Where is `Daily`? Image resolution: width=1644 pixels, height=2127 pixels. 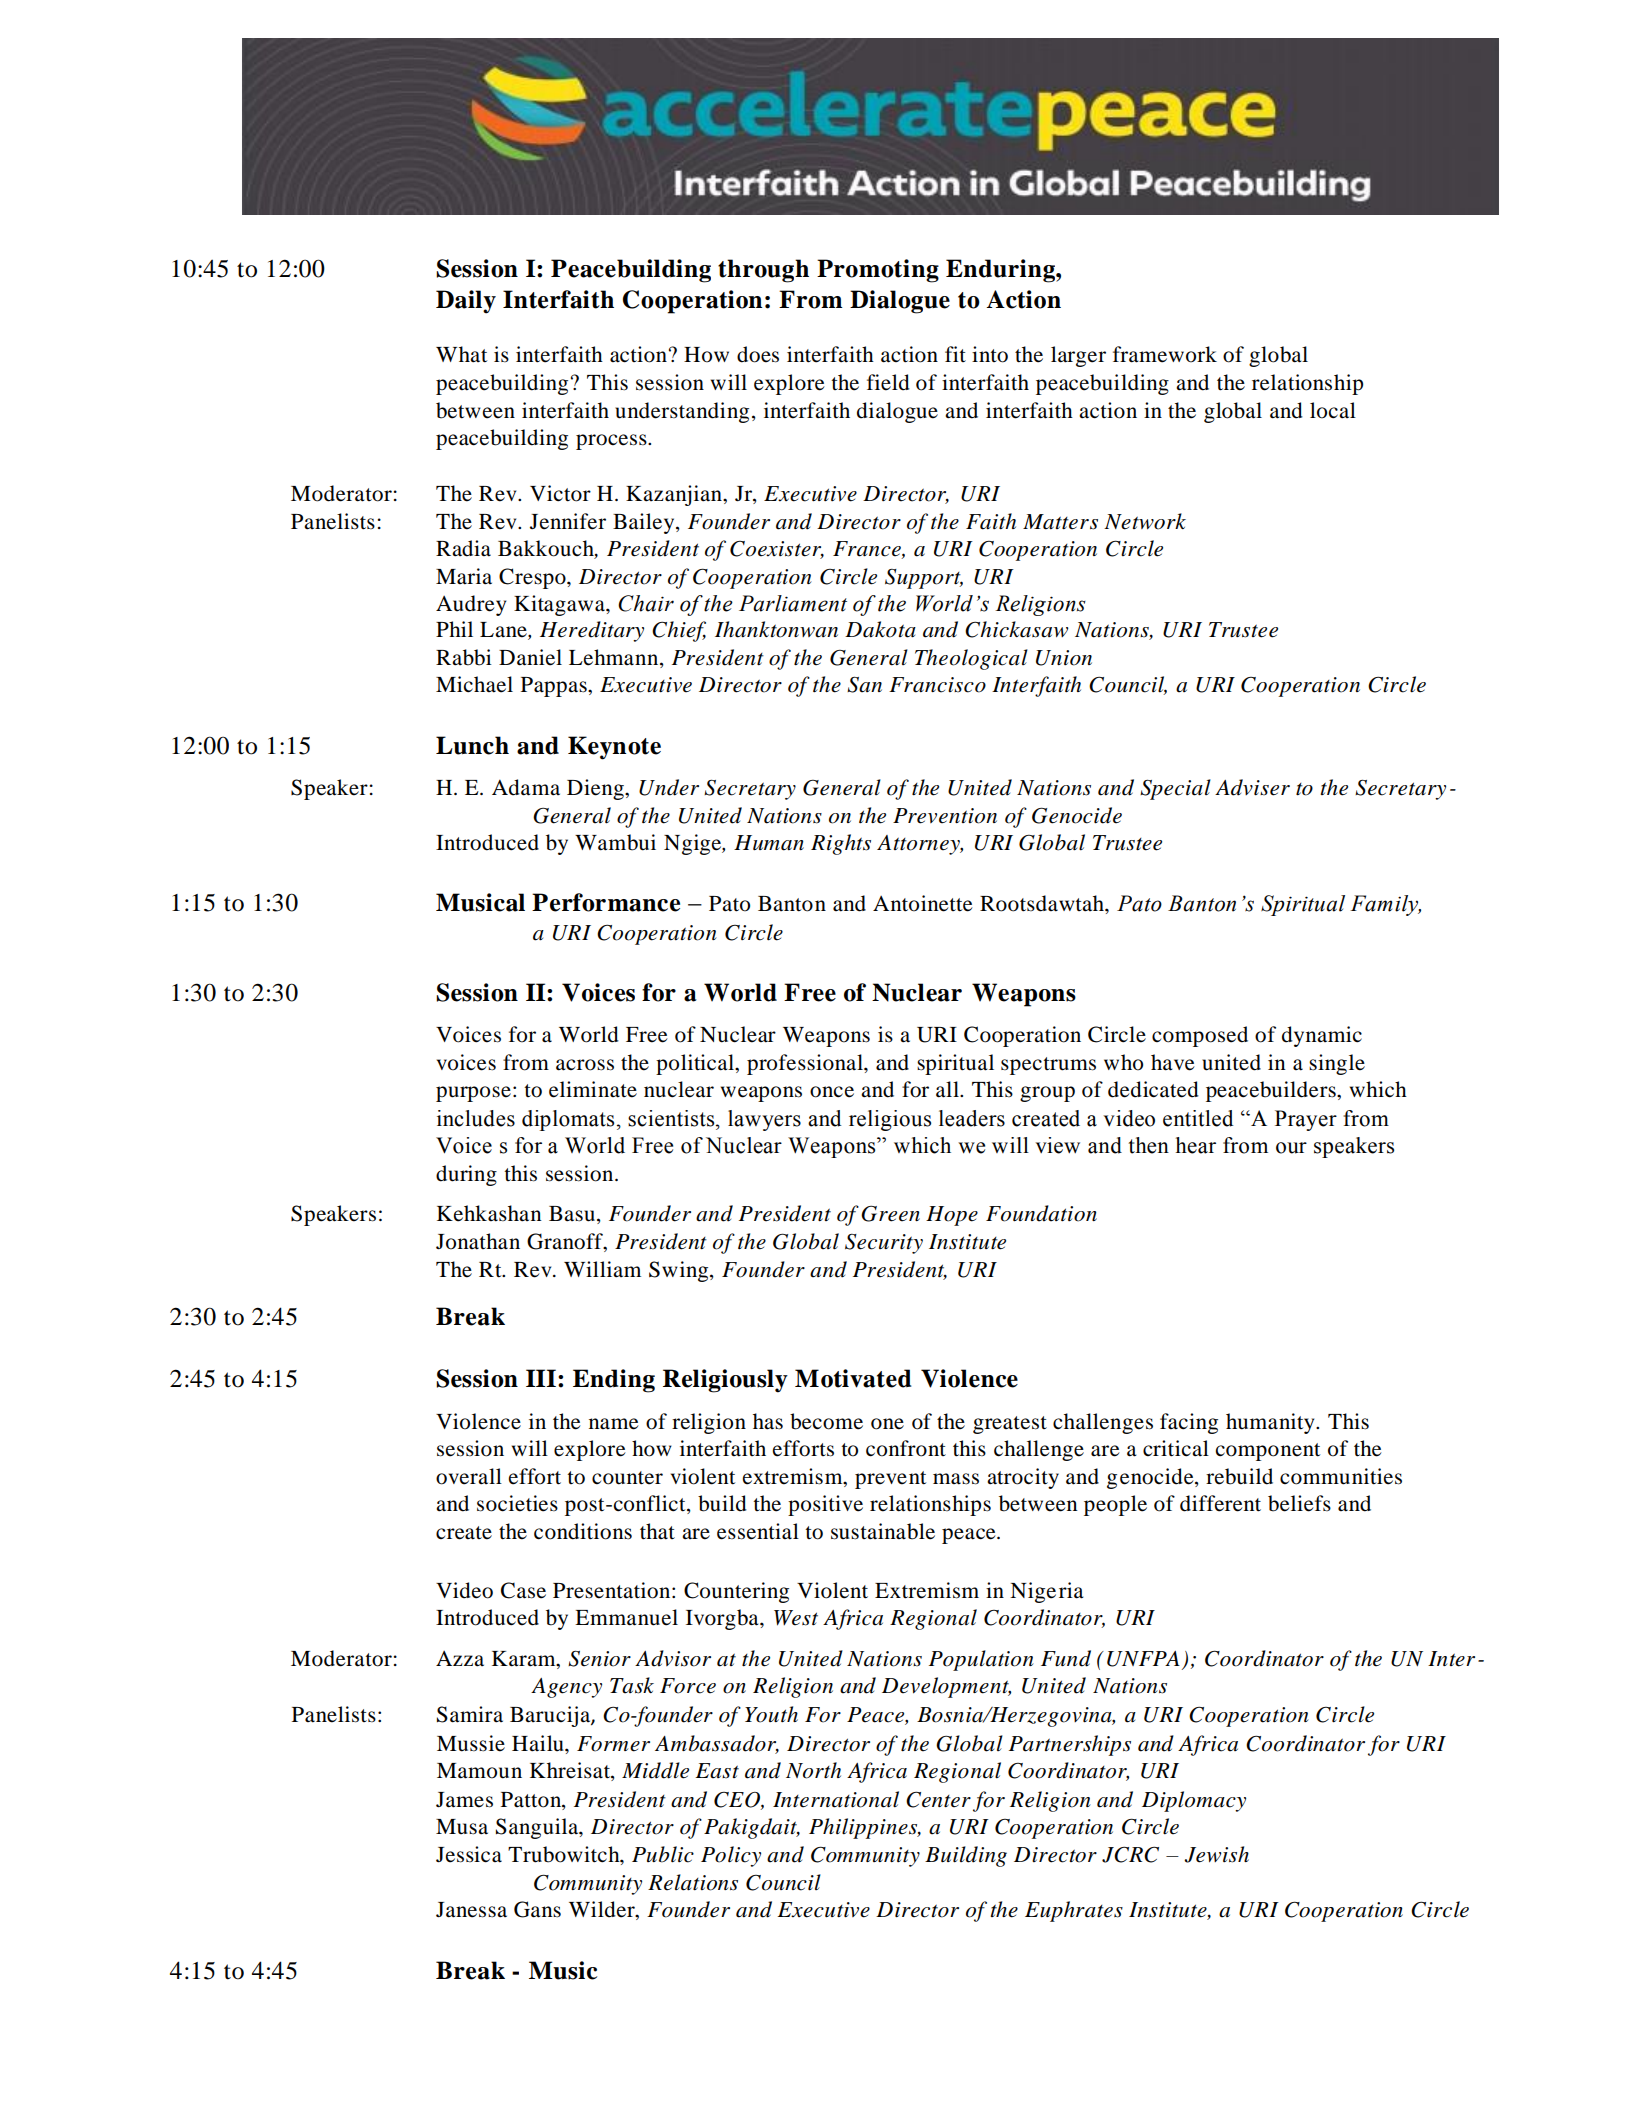
Daily is located at coordinates (466, 302).
